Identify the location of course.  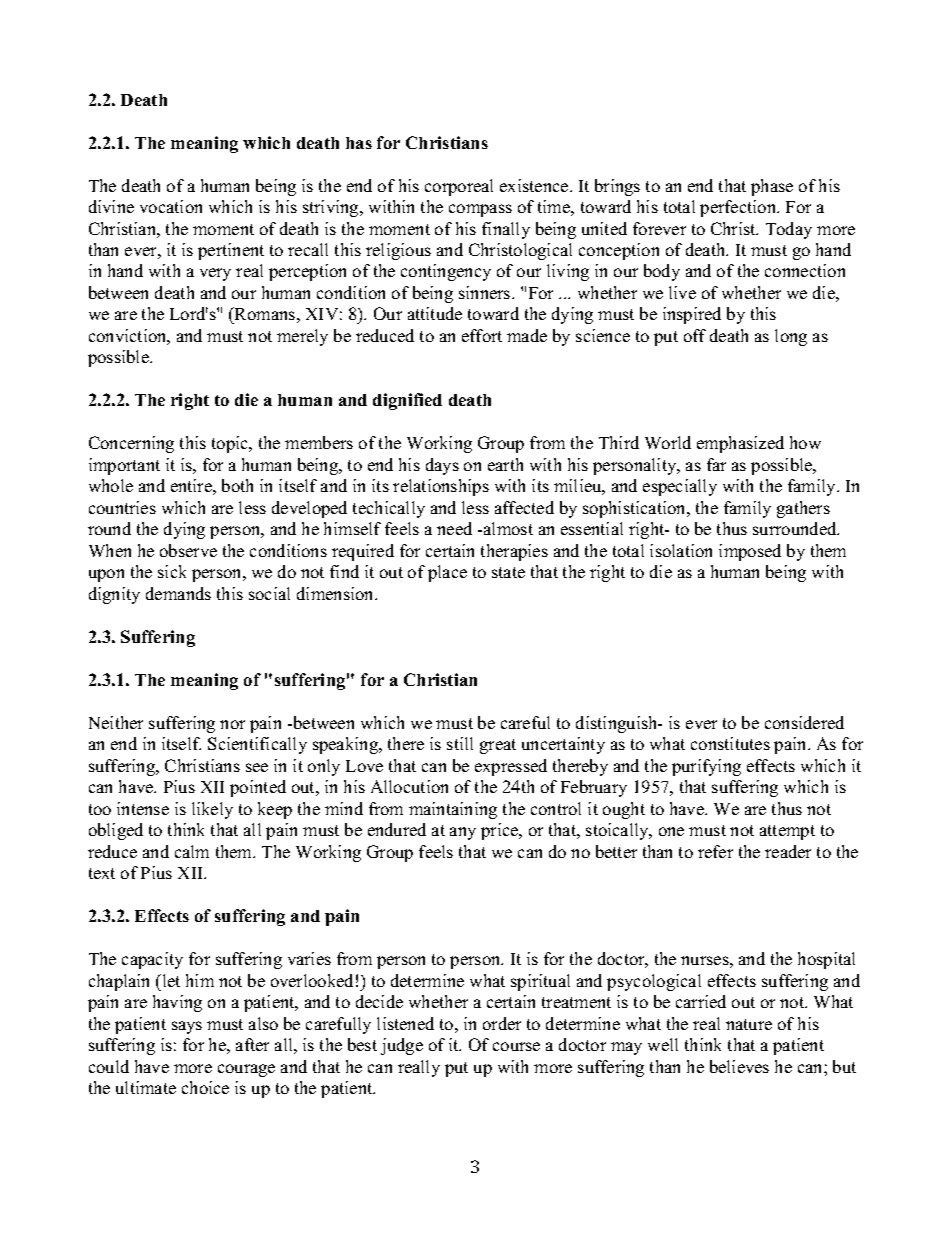
(516, 1046).
